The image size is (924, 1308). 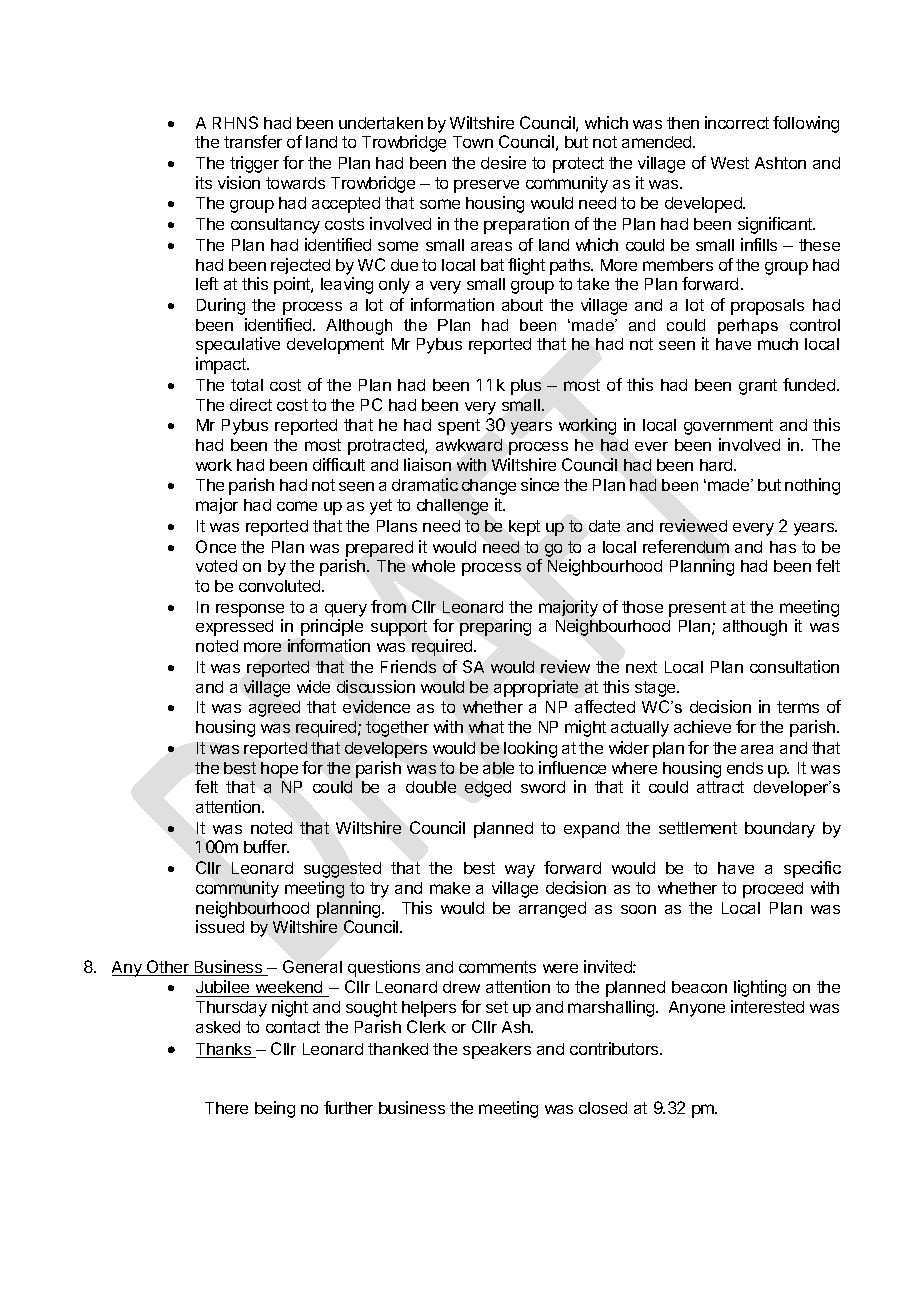 I want to click on speakers, so click(x=497, y=1051).
